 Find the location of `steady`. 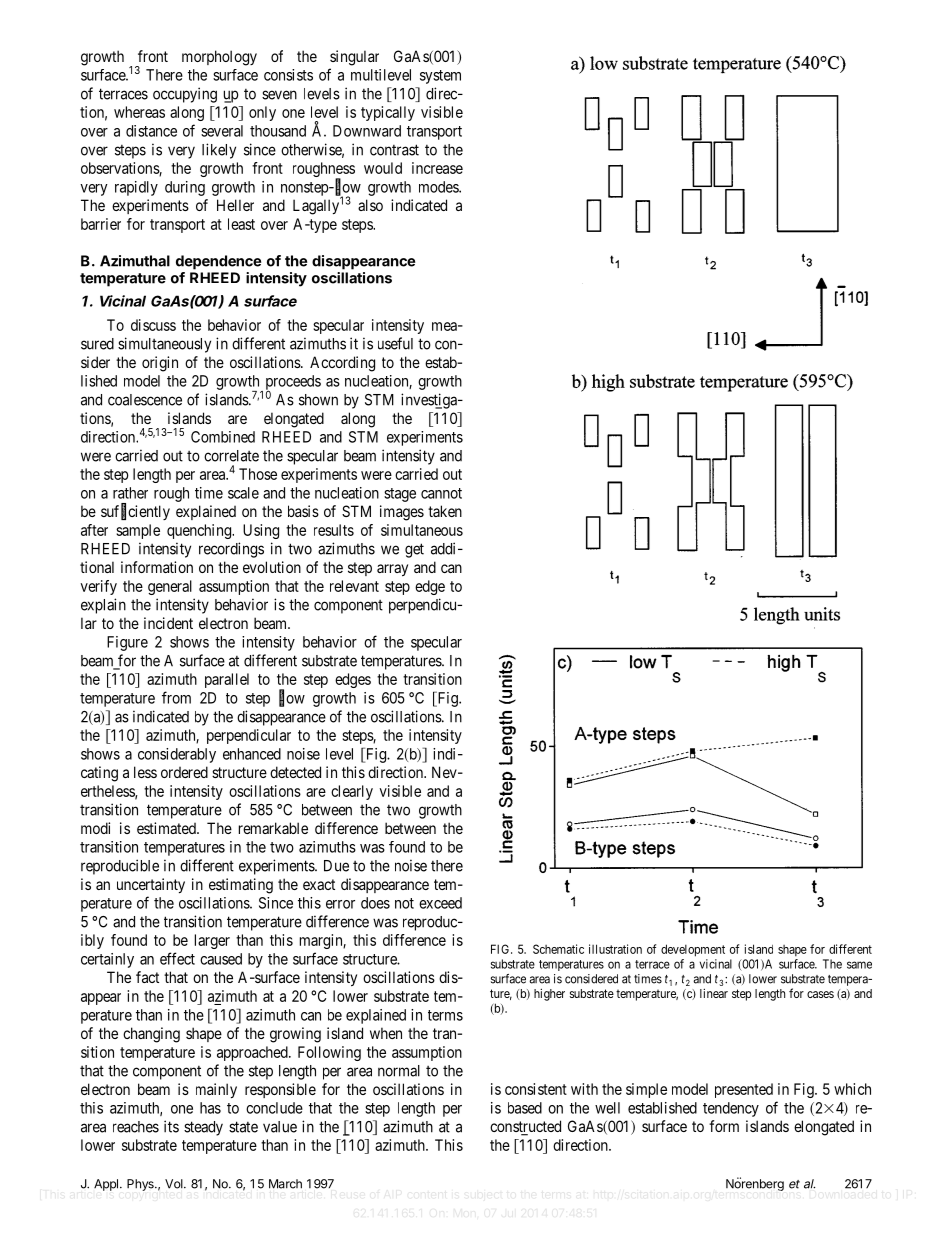

steady is located at coordinates (203, 1128).
